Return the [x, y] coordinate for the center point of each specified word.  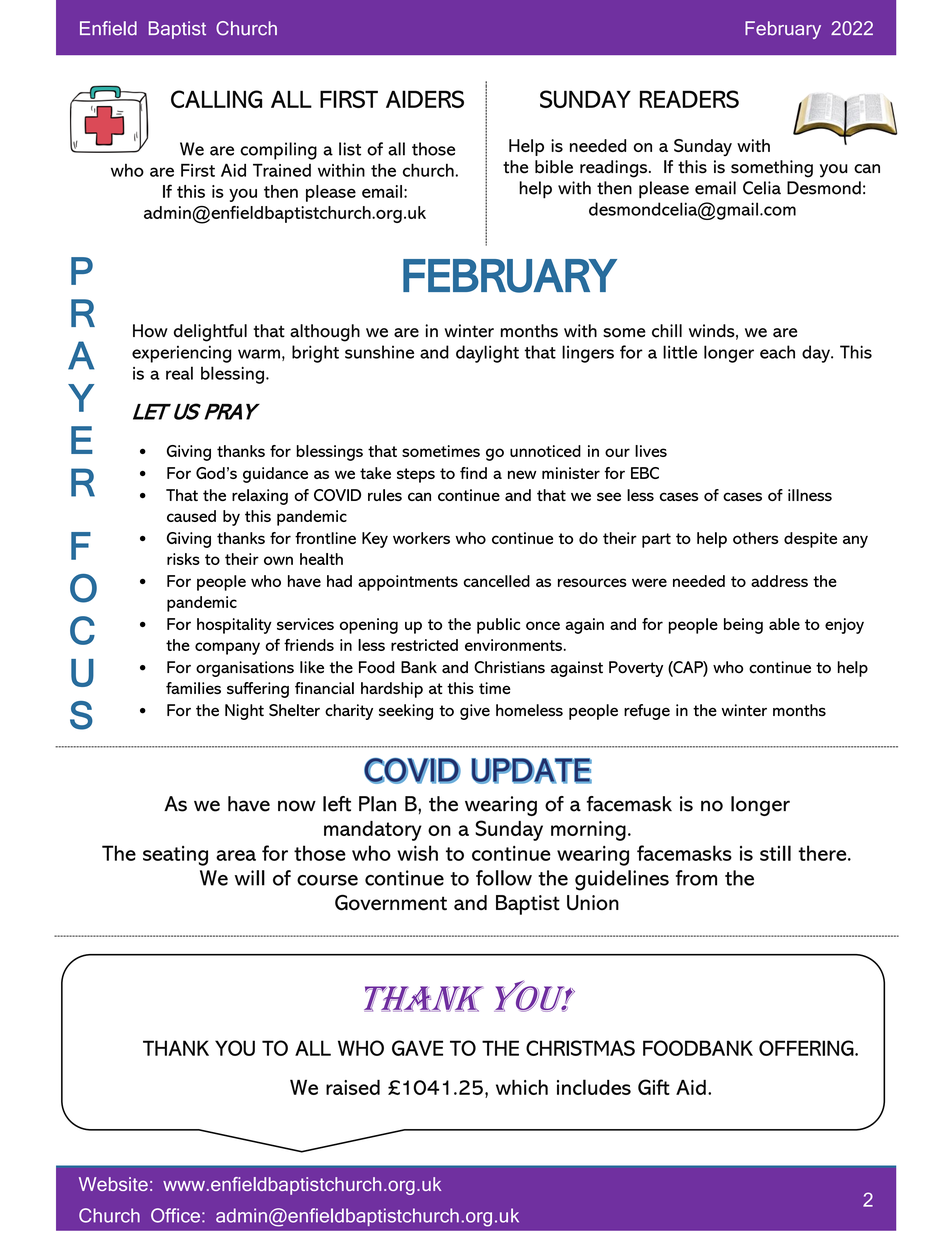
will [250, 878]
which [522, 1087]
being [743, 626]
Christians [509, 667]
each [777, 352]
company [227, 648]
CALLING [216, 99]
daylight [487, 354]
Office [175, 1215]
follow [504, 878]
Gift [654, 1087]
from [696, 878]
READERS [689, 99]
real [179, 373]
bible [554, 167]
